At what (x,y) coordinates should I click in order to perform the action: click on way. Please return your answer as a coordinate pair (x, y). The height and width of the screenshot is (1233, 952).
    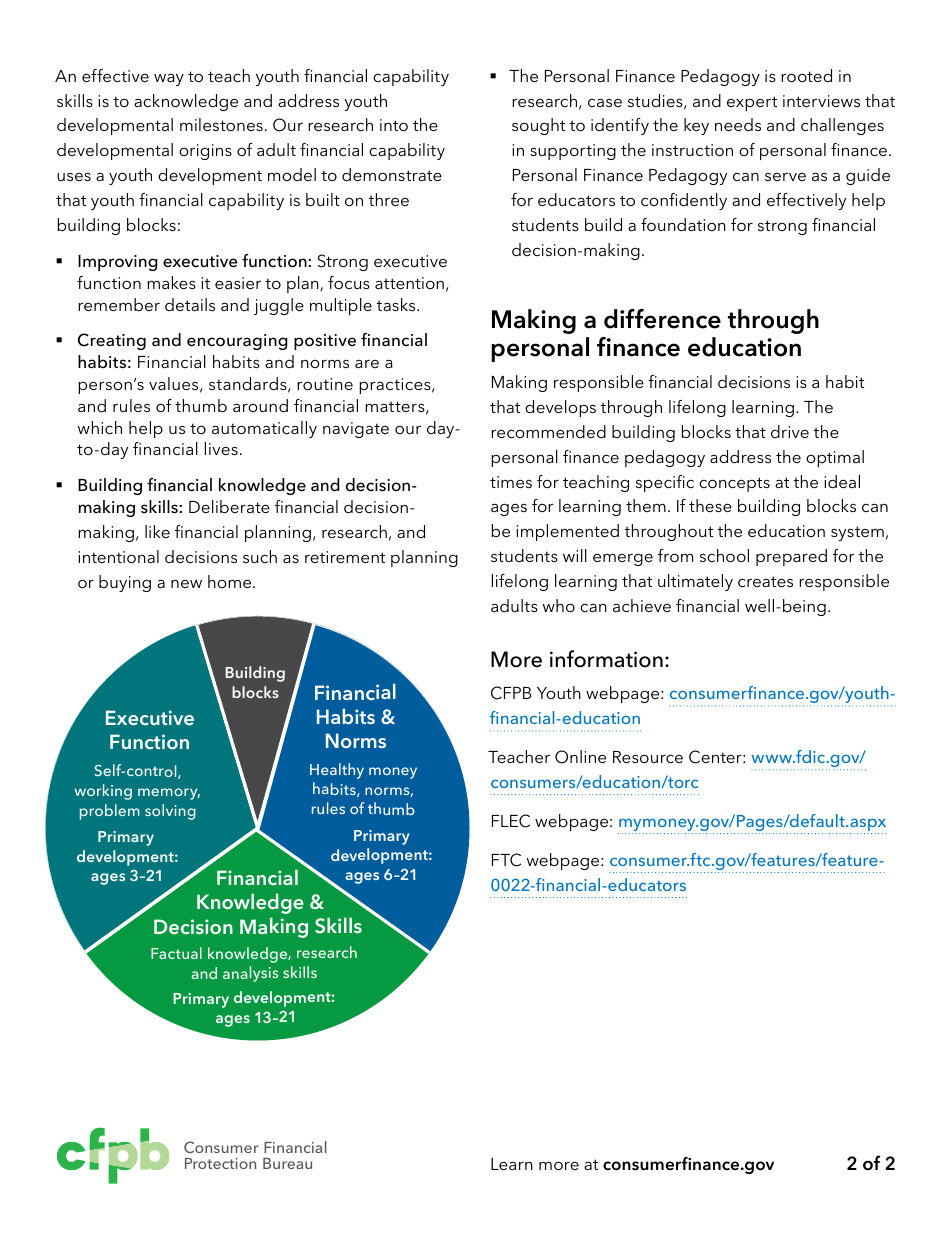
    Looking at the image, I should click on (169, 80).
